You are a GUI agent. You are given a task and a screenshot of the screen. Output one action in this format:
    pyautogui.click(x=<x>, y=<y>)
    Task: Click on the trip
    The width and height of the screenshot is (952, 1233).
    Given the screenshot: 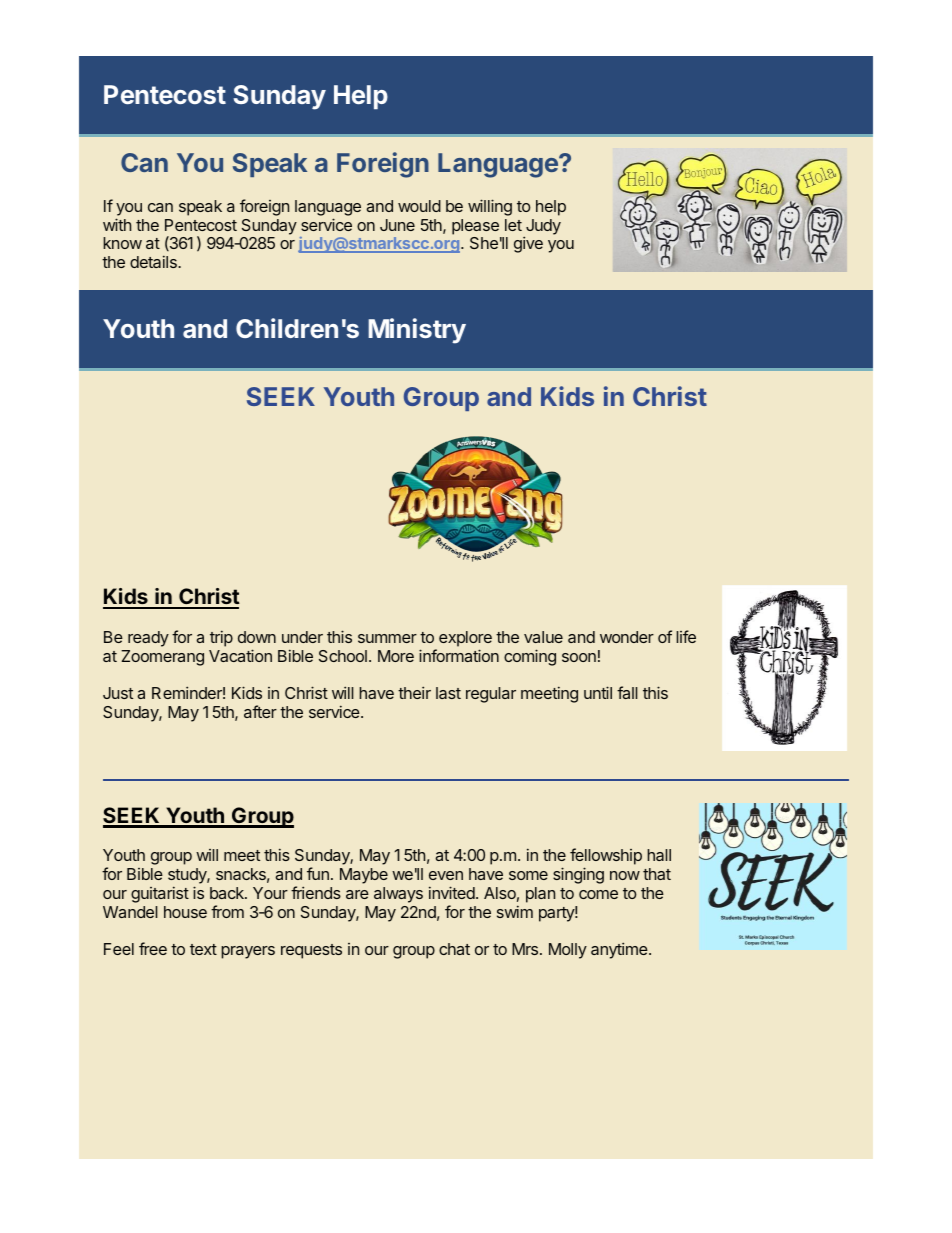 What is the action you would take?
    pyautogui.click(x=221, y=638)
